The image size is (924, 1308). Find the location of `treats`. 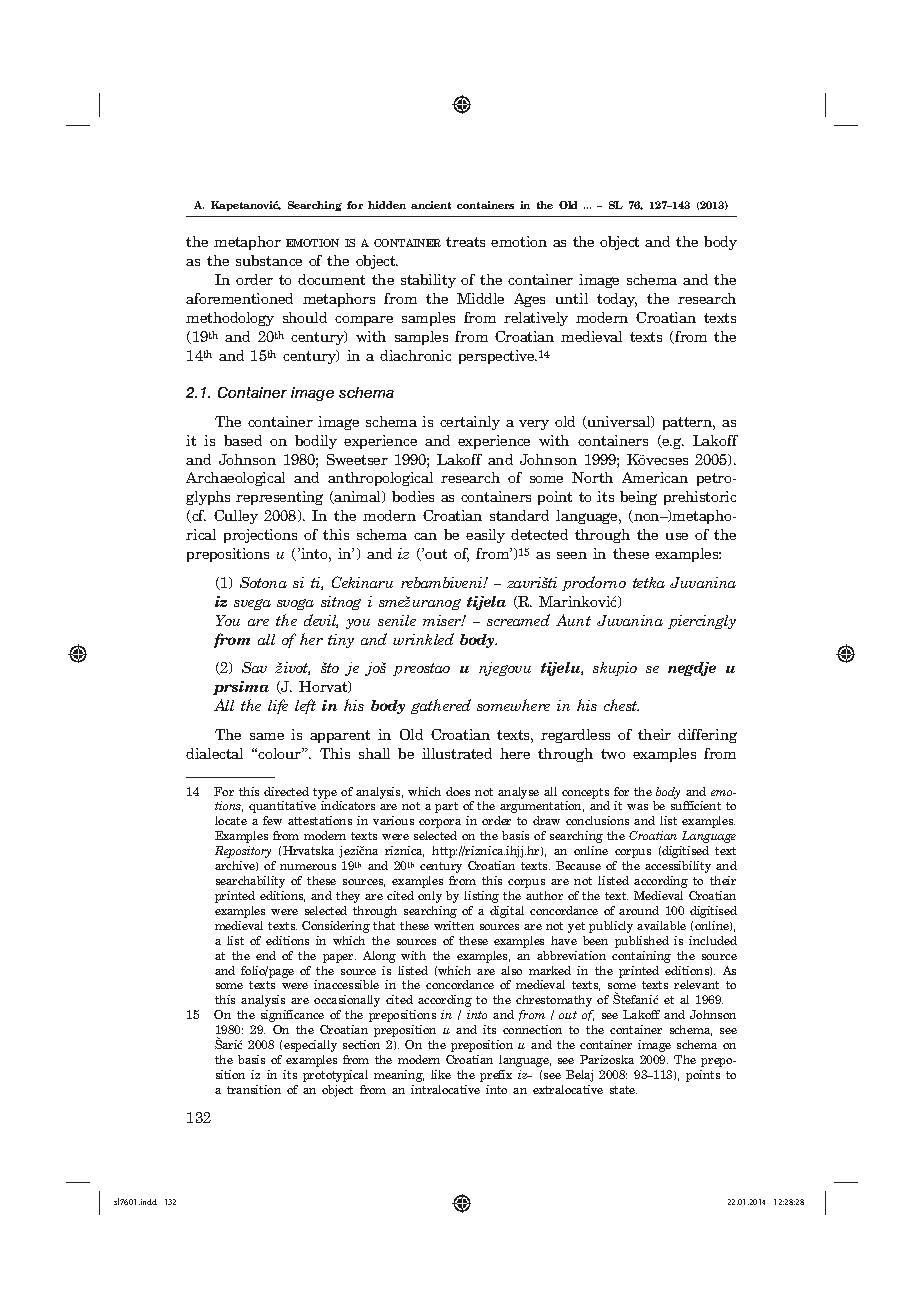

treats is located at coordinates (465, 242).
